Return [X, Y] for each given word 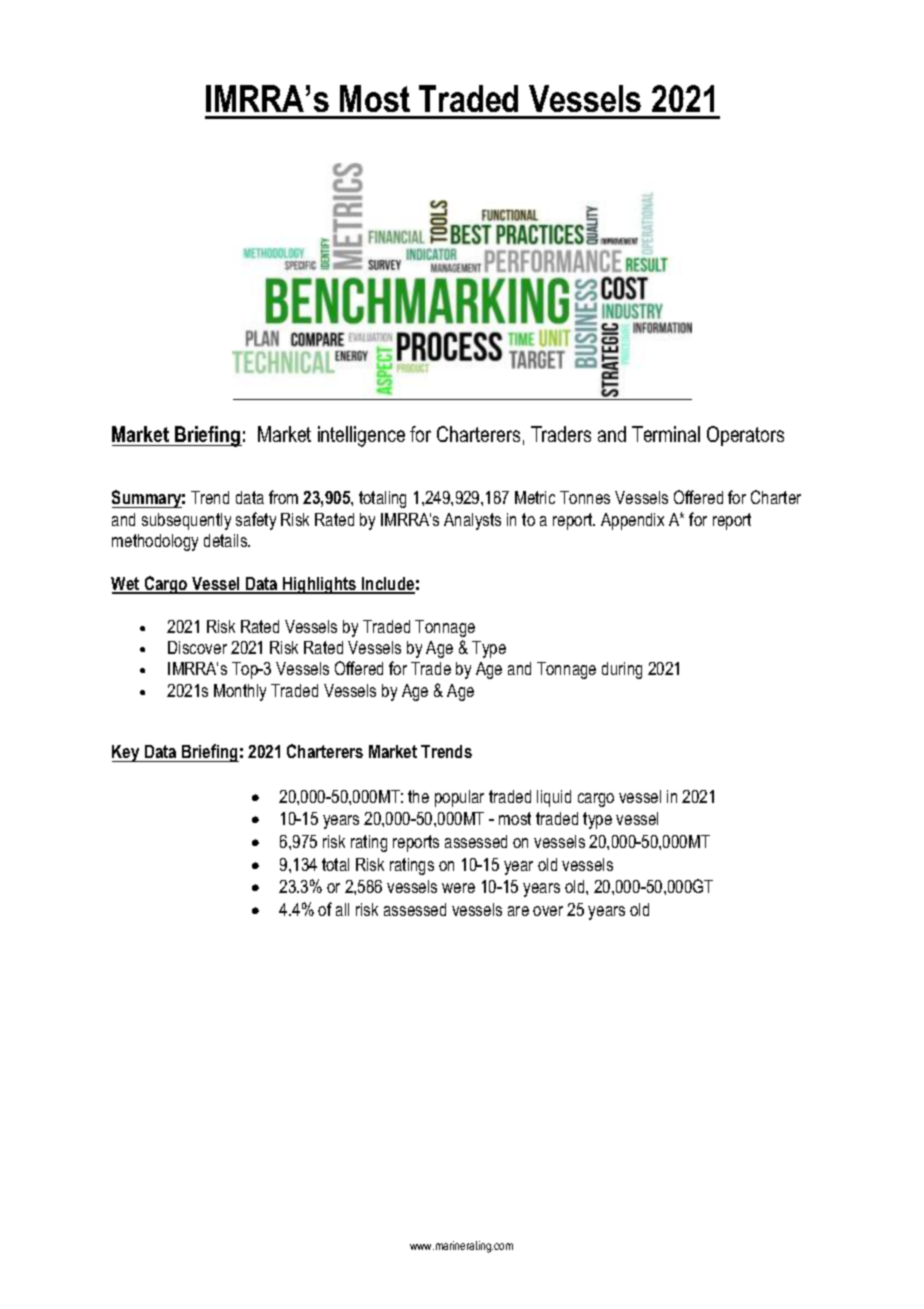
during [622, 670]
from [283, 497]
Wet [126, 585]
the [418, 796]
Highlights [320, 585]
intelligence [361, 436]
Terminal [666, 434]
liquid [554, 798]
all [342, 909]
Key [127, 753]
